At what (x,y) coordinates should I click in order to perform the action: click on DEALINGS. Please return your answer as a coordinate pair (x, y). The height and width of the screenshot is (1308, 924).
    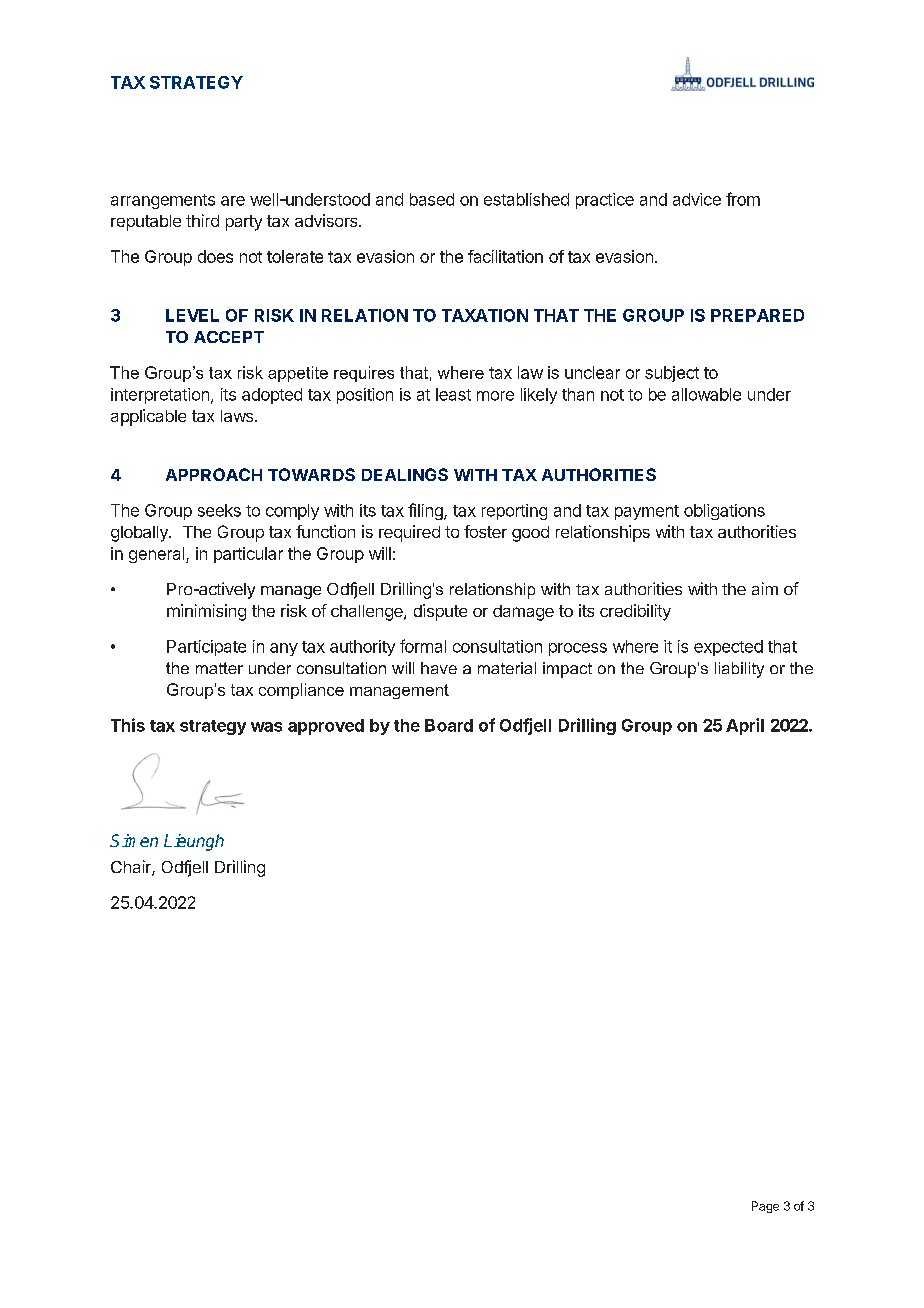
    Looking at the image, I should click on (405, 474).
